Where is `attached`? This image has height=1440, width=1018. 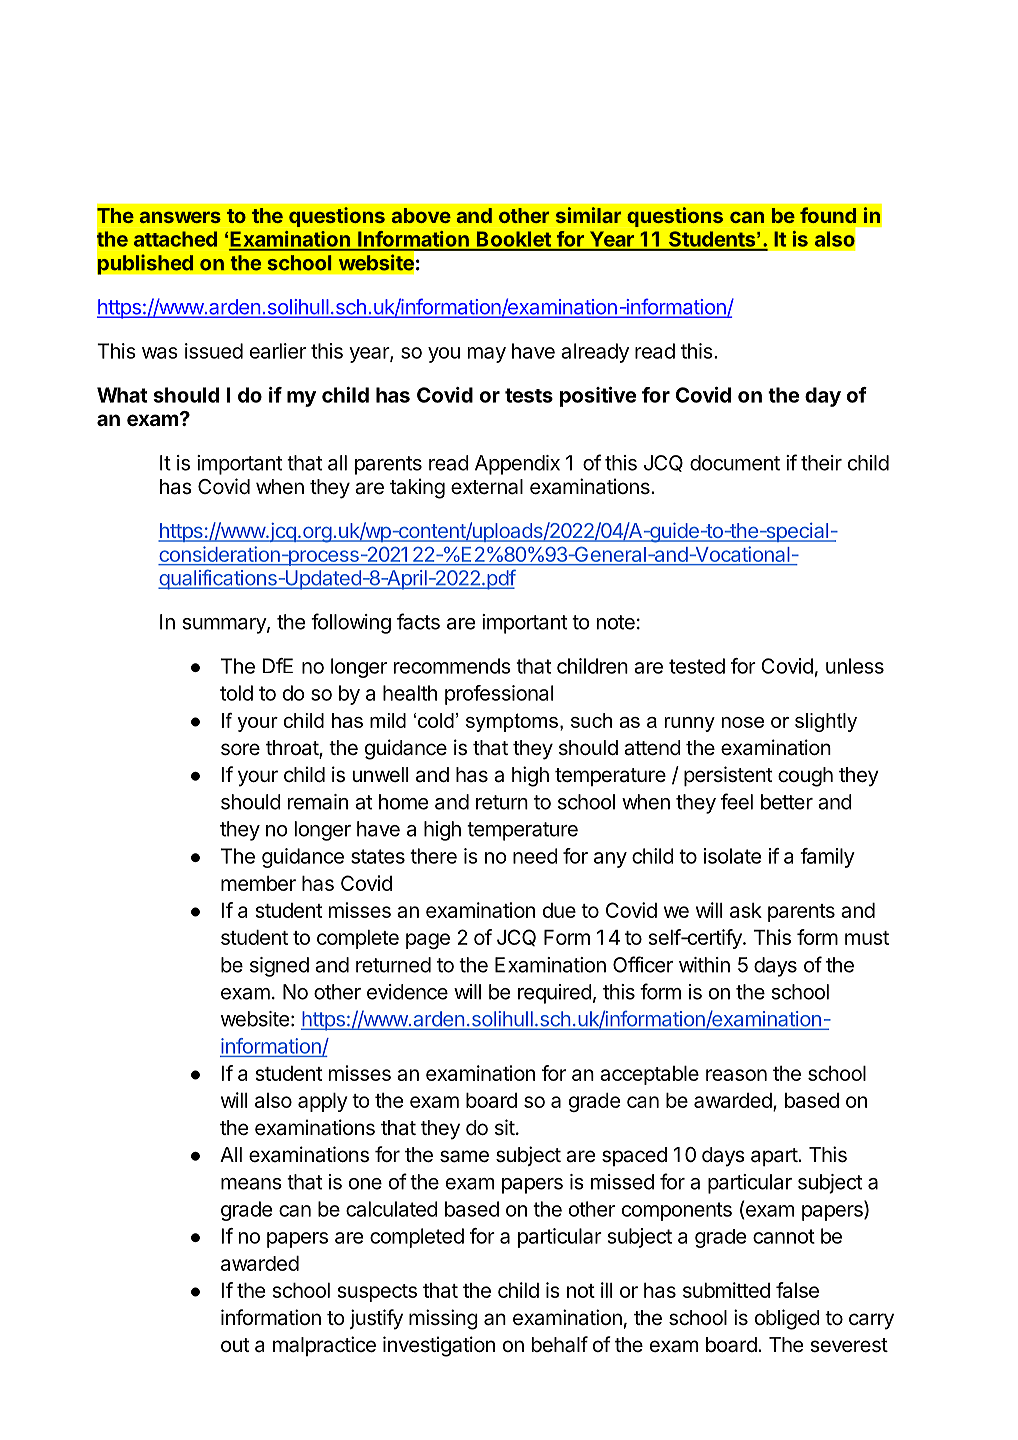
attached is located at coordinates (175, 239).
